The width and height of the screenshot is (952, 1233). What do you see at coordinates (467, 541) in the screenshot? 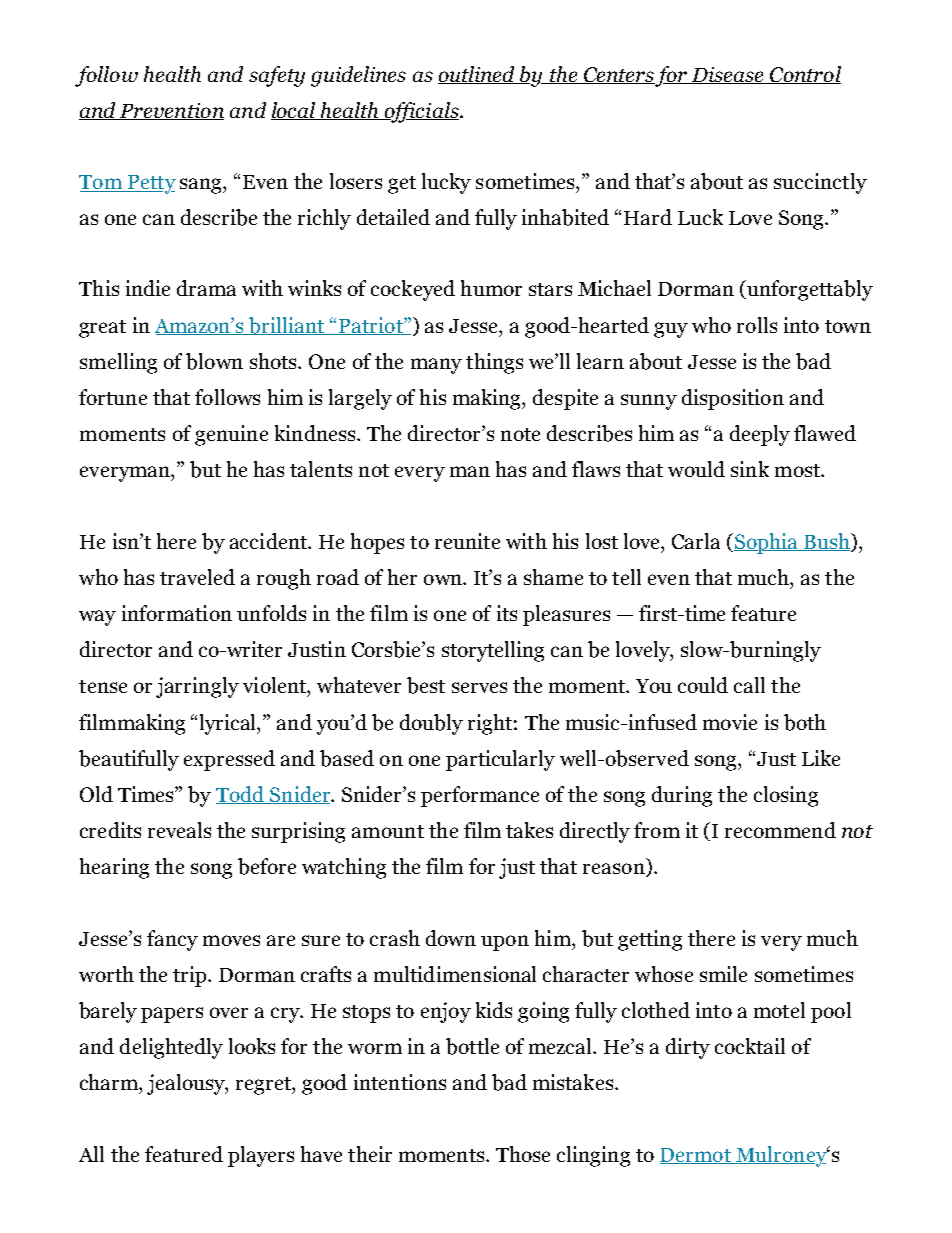
I see `reunite` at bounding box center [467, 541].
